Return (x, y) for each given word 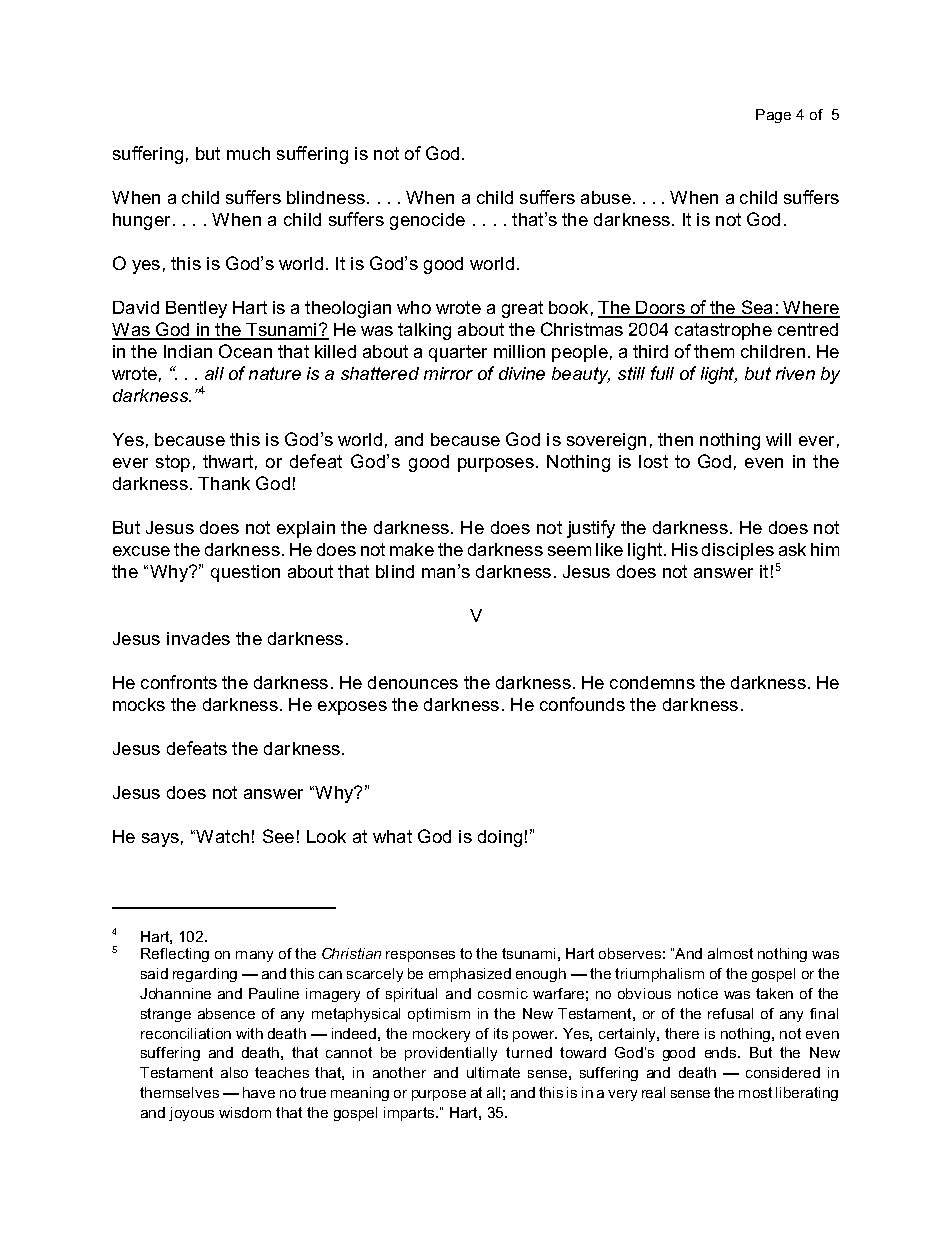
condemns (652, 682)
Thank (224, 483)
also (234, 1072)
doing (500, 838)
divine (522, 373)
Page (773, 116)
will (778, 439)
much (248, 153)
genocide (427, 221)
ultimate (493, 1072)
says (160, 840)
